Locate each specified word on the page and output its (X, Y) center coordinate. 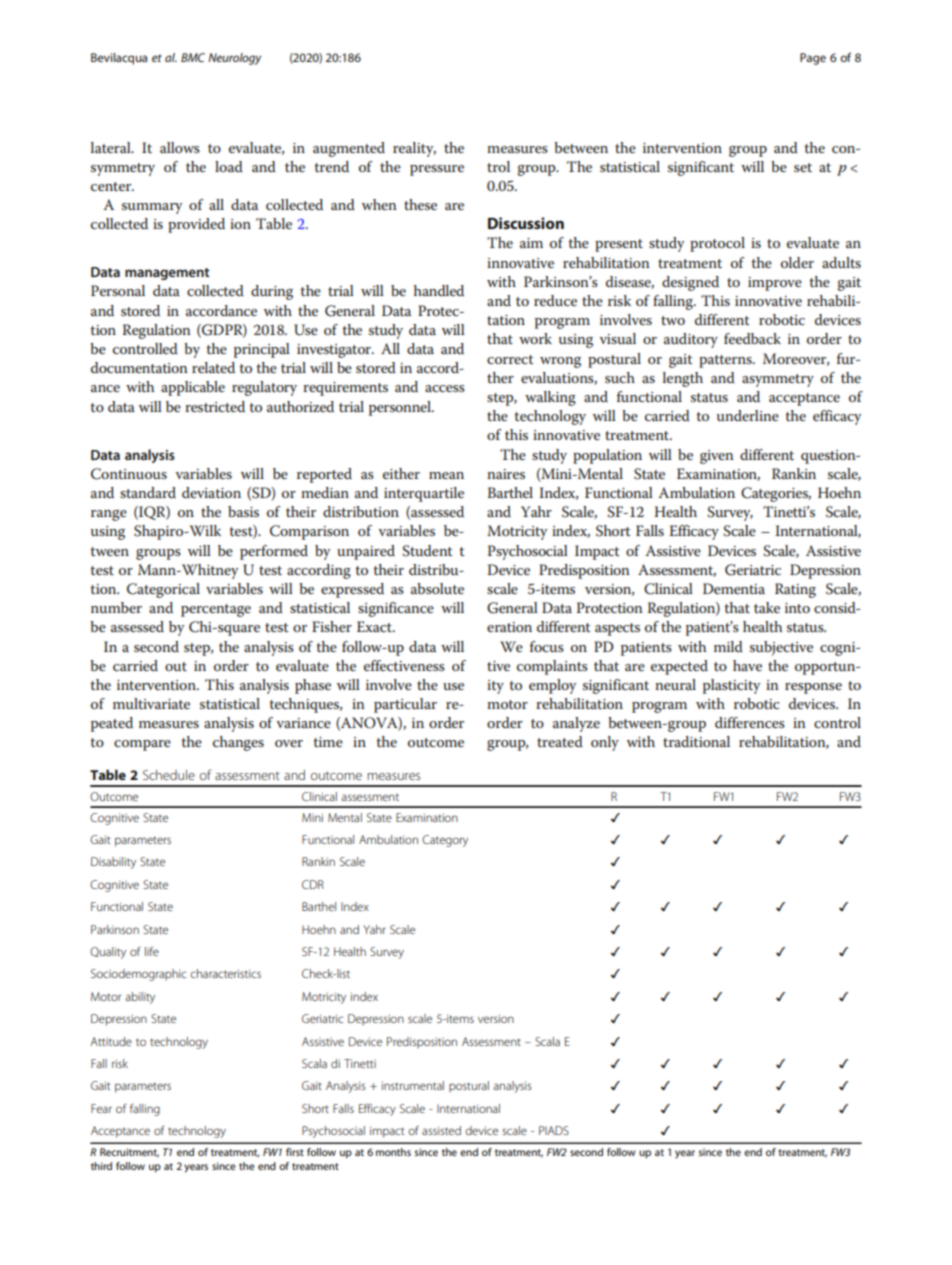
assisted (441, 1130)
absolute (437, 588)
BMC (193, 57)
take (767, 607)
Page (813, 59)
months (393, 1152)
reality (414, 149)
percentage (216, 610)
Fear (101, 1108)
